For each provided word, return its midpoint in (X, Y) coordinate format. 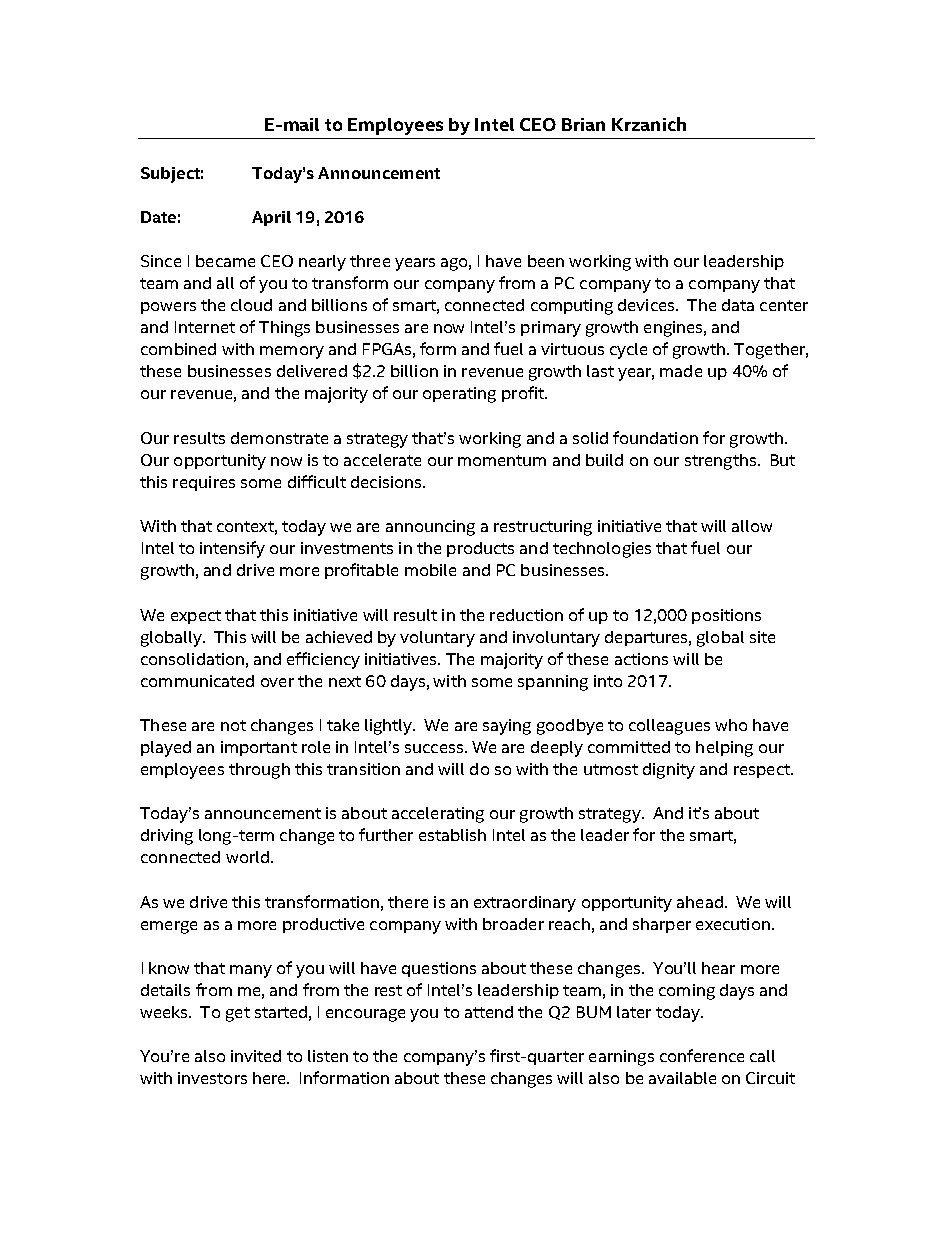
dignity (669, 771)
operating (459, 395)
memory (292, 352)
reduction (526, 615)
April (271, 218)
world (247, 857)
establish (452, 835)
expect (196, 617)
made (681, 371)
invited (256, 1056)
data (738, 305)
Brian (583, 124)
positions (726, 616)
